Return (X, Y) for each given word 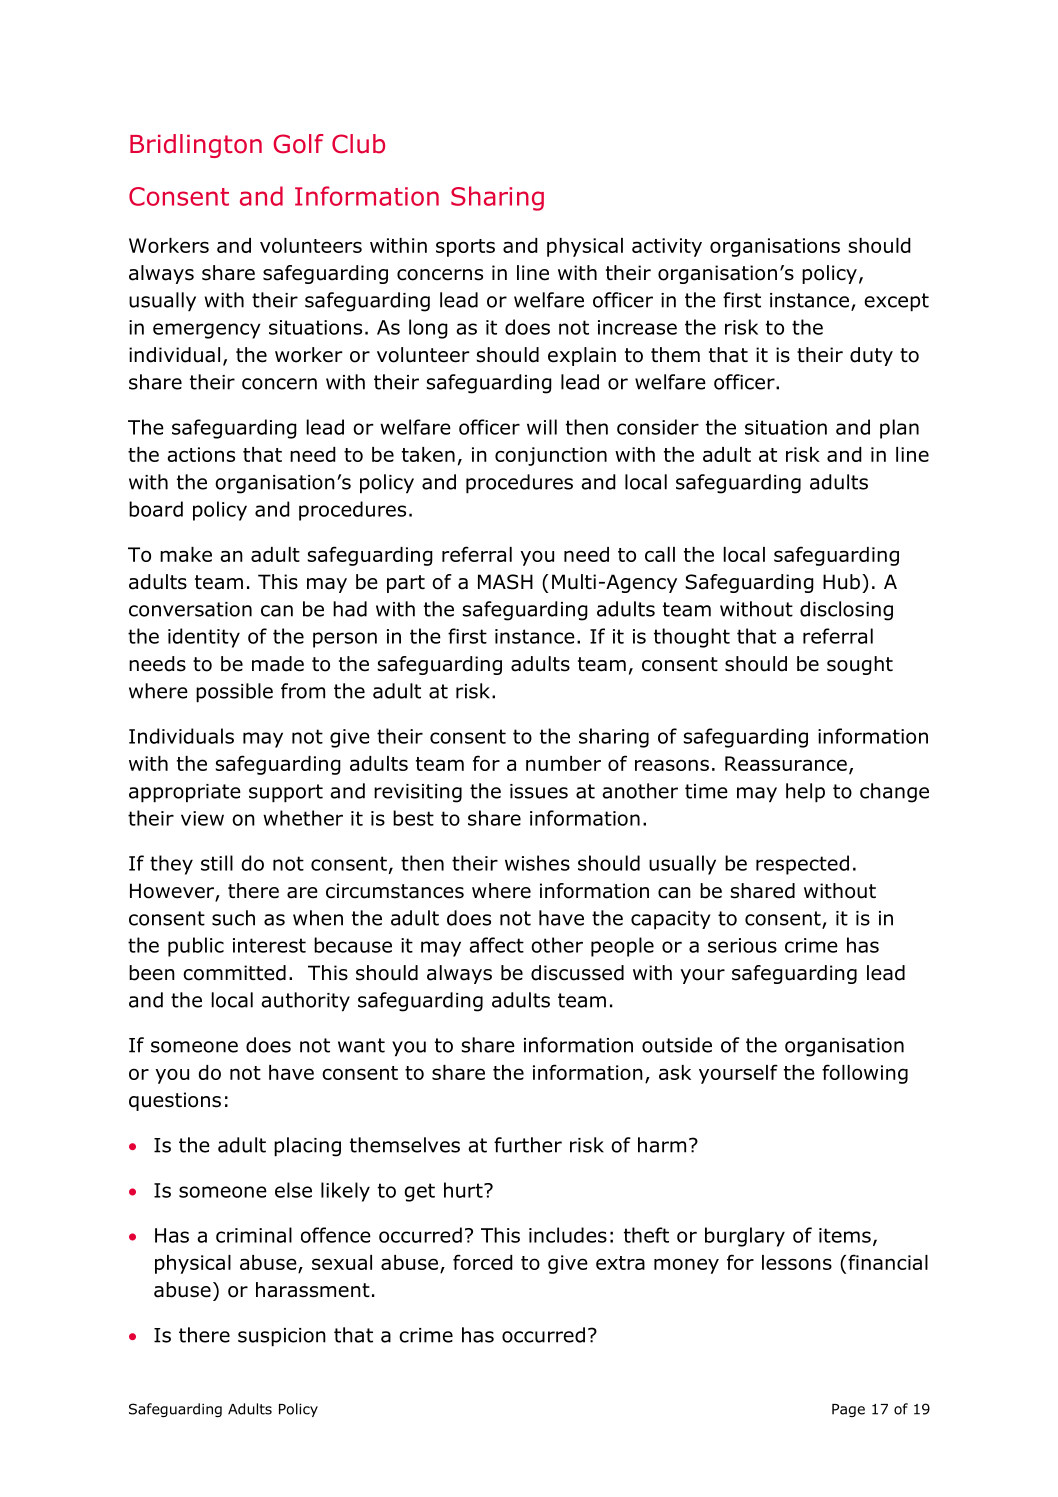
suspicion (282, 1337)
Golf (298, 144)
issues (539, 791)
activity (667, 247)
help (805, 793)
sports (465, 248)
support (286, 793)
